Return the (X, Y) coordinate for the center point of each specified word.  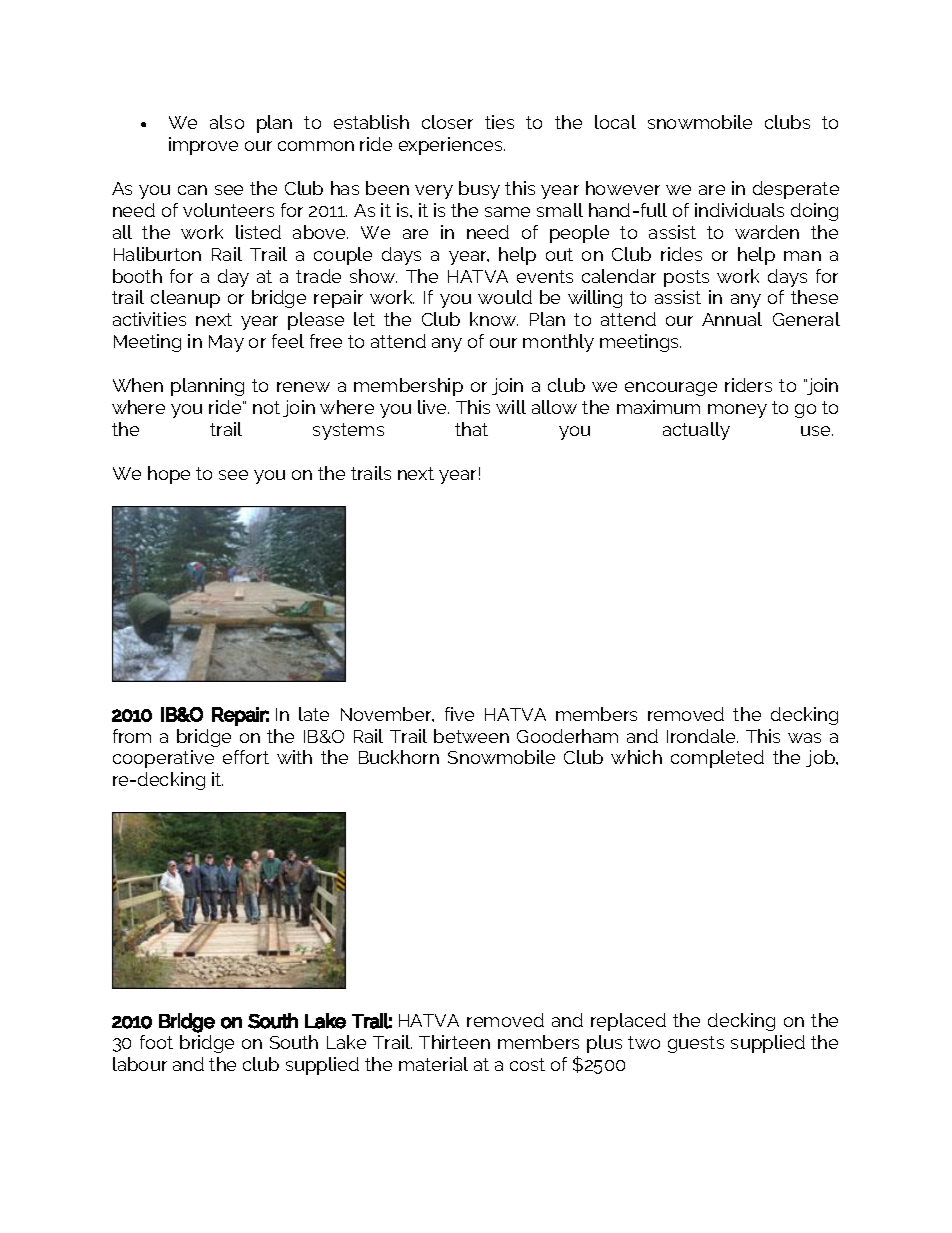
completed (717, 759)
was (804, 738)
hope (169, 475)
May (226, 343)
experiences (452, 146)
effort (246, 757)
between (471, 736)
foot (156, 1042)
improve (203, 146)
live (433, 407)
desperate (796, 190)
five (459, 714)
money (737, 411)
